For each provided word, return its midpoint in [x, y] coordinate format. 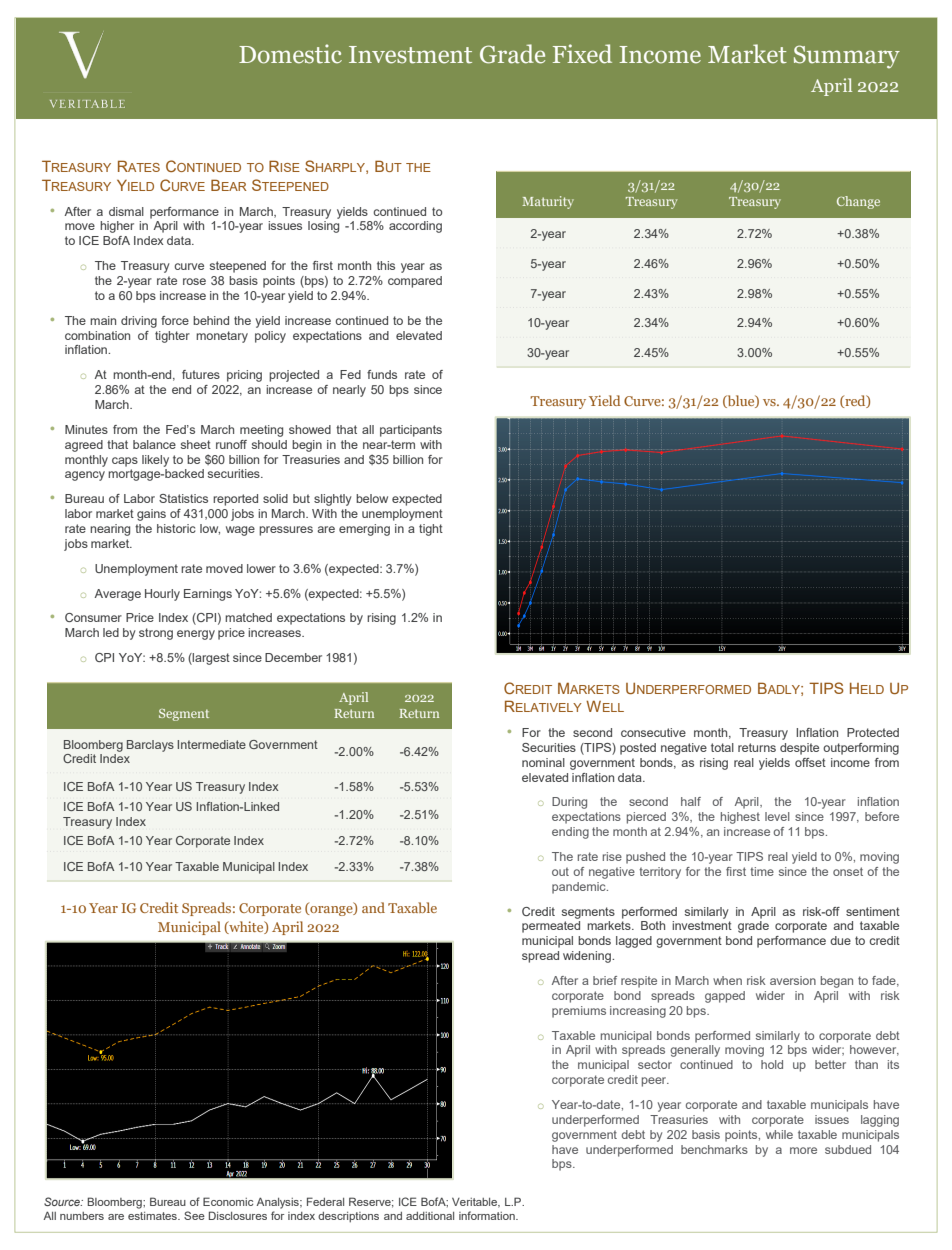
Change [858, 202]
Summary [847, 57]
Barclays [150, 746]
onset [848, 871]
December [293, 657]
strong [156, 634]
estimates [153, 1216]
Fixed [582, 54]
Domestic [290, 54]
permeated [551, 927]
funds [382, 374]
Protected [873, 732]
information [488, 1215]
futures [201, 374]
